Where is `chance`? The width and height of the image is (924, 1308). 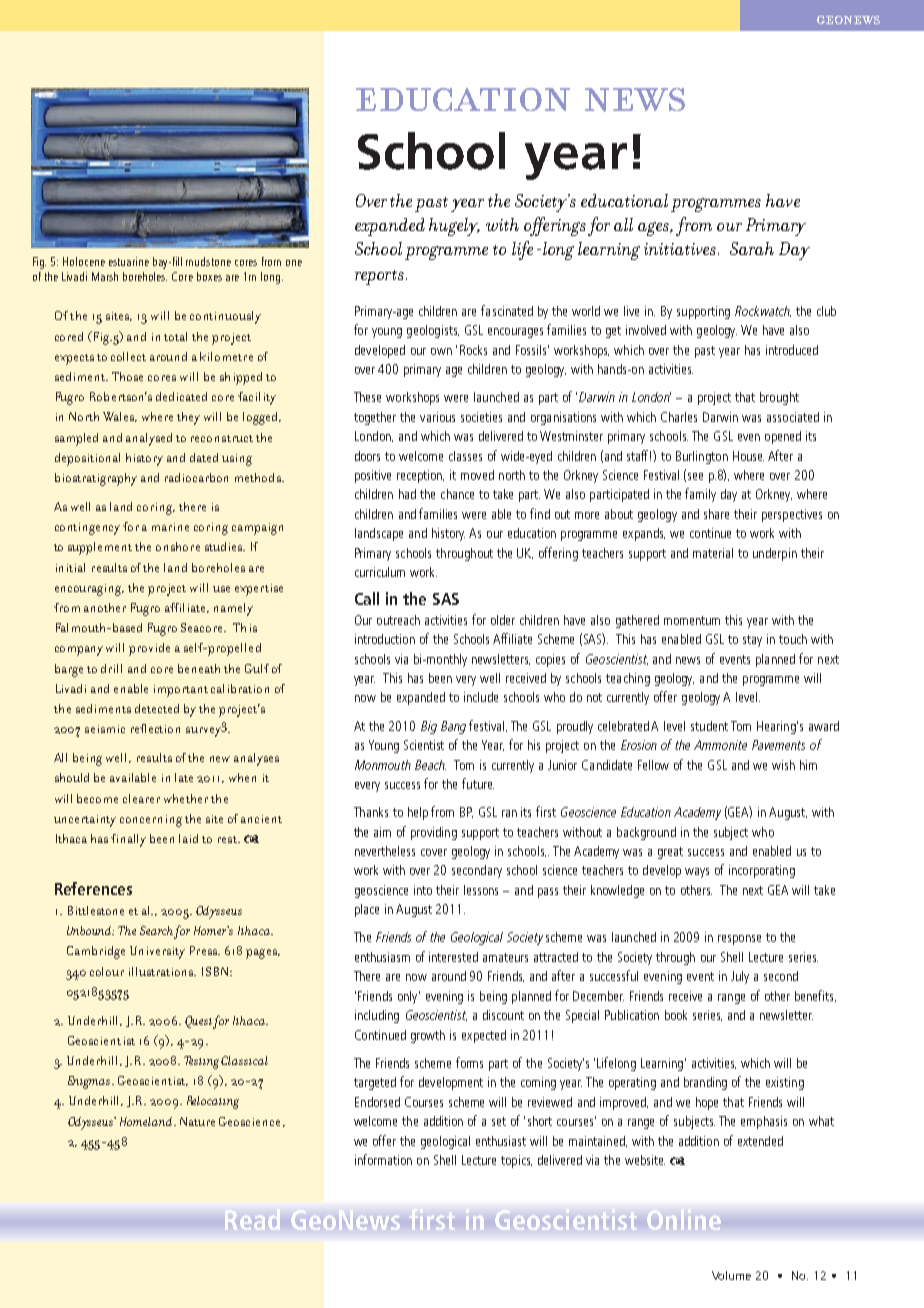 chance is located at coordinates (457, 494).
